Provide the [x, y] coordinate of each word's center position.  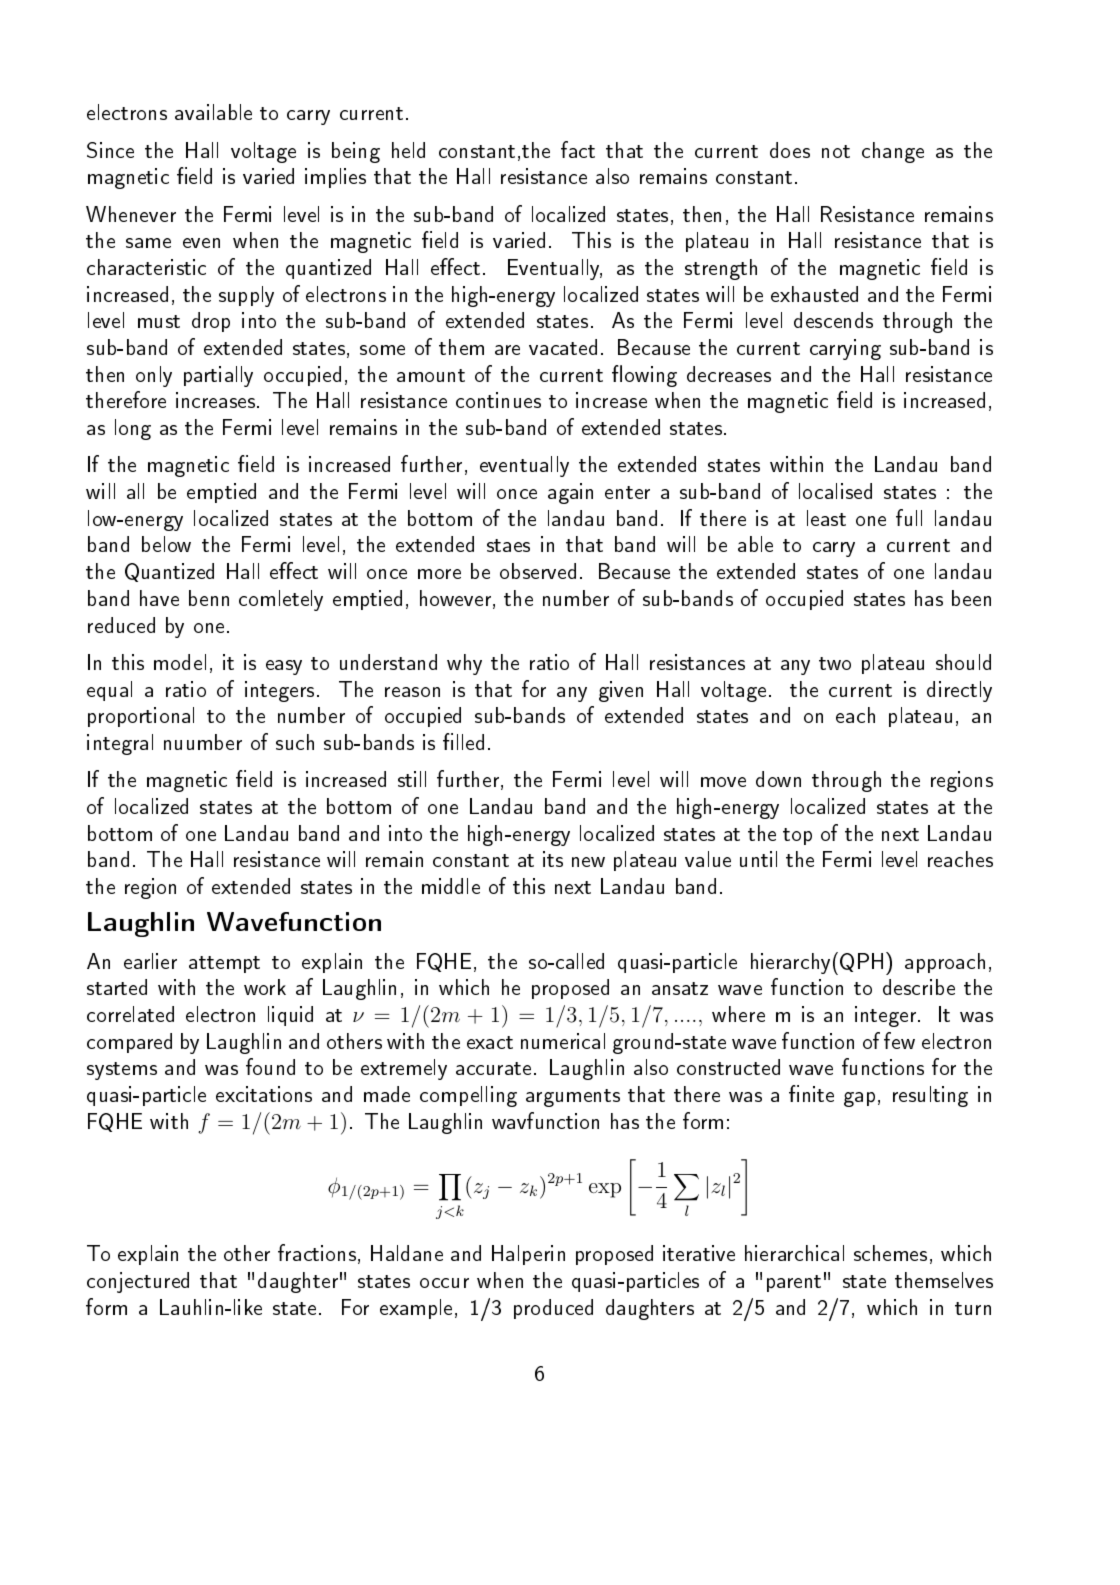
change [893, 152]
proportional [141, 717]
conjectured [138, 1282]
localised [835, 491]
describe [919, 987]
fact [578, 149]
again [570, 493]
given [621, 691]
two [835, 663]
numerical [563, 1041]
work [265, 987]
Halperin [528, 1255]
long [133, 429]
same [148, 243]
